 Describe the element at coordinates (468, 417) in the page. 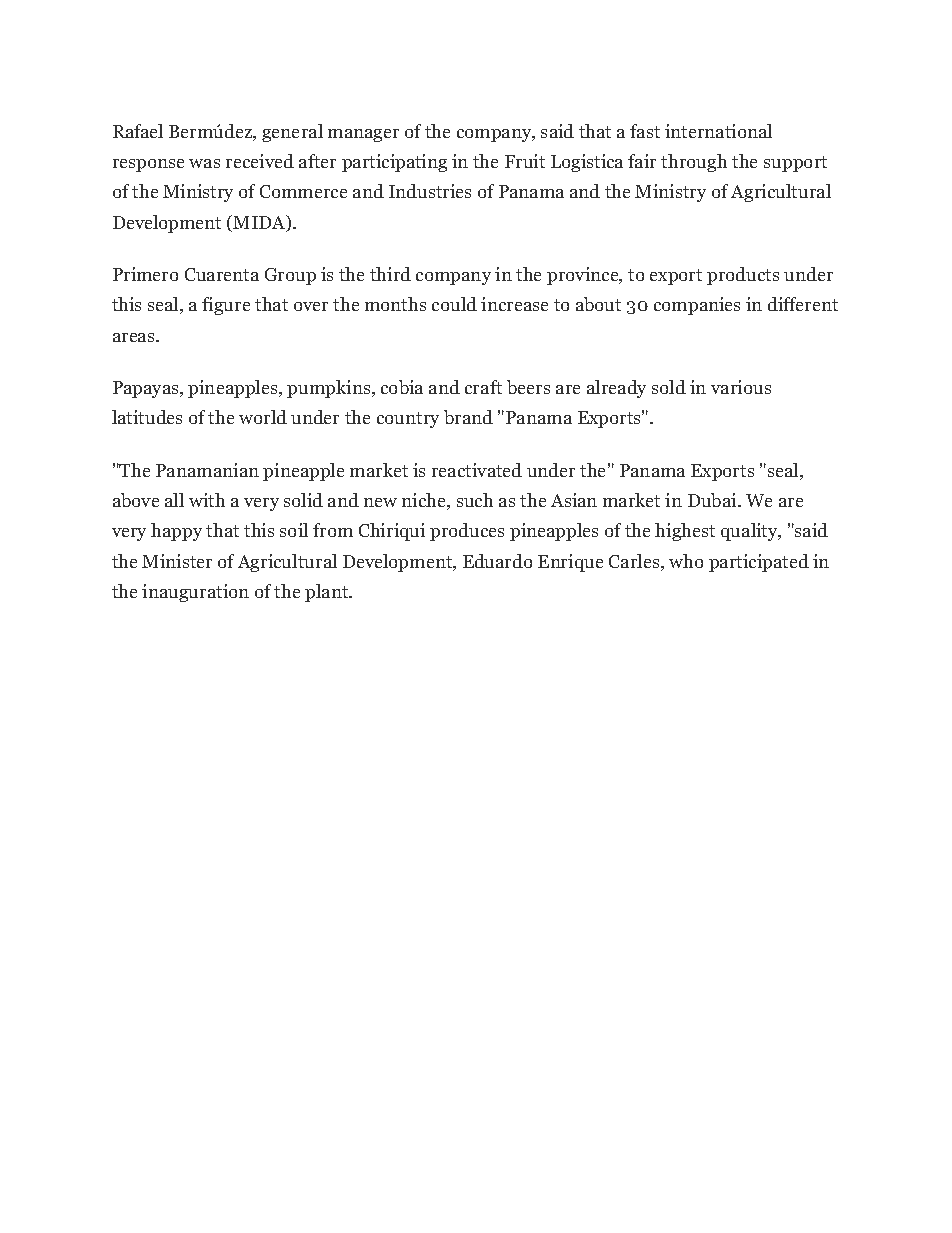

I see `brand` at that location.
